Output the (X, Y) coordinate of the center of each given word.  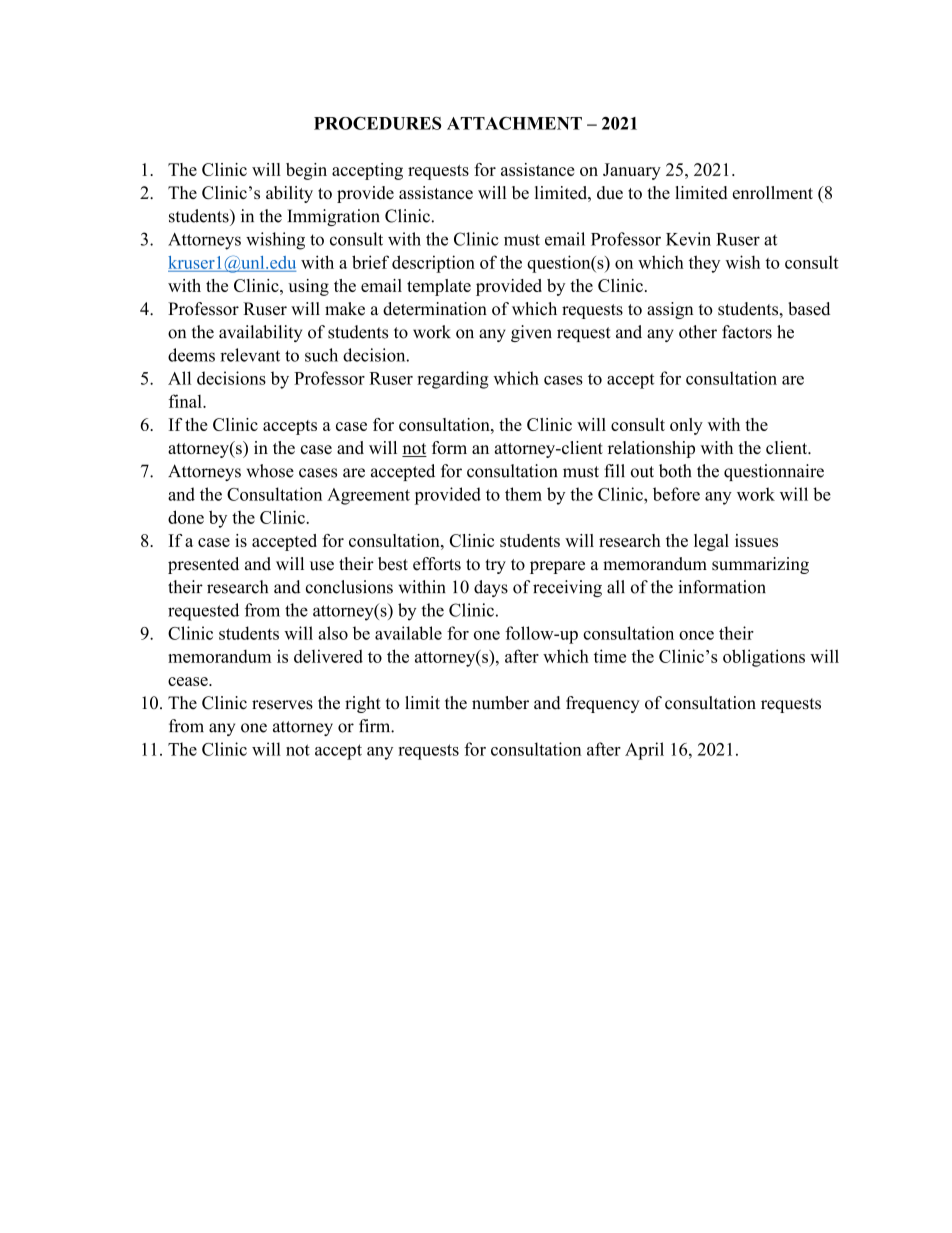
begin (306, 171)
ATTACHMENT (514, 123)
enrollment (773, 192)
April (644, 751)
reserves (282, 705)
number (500, 703)
